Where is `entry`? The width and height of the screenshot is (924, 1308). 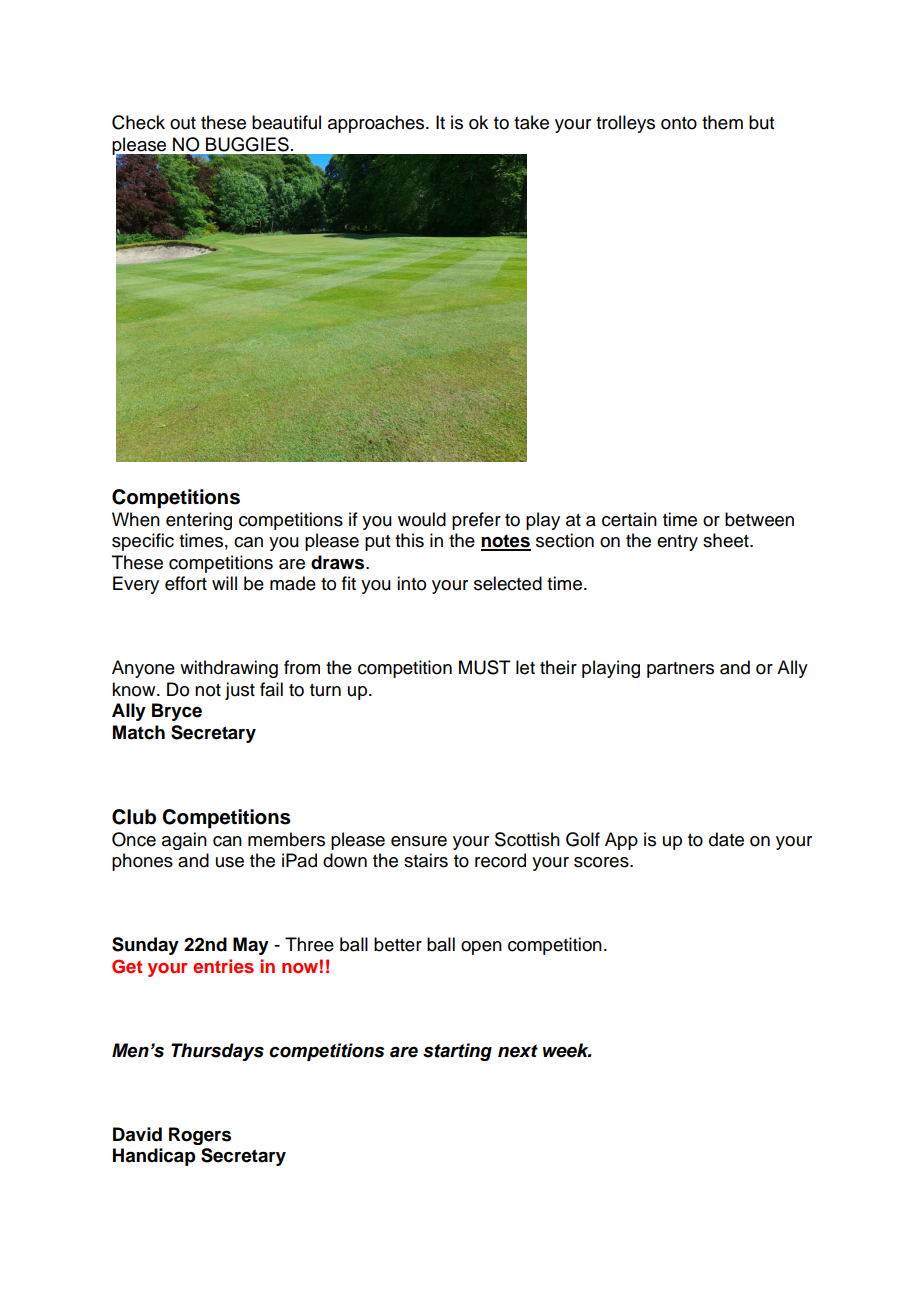
entry is located at coordinates (677, 543).
